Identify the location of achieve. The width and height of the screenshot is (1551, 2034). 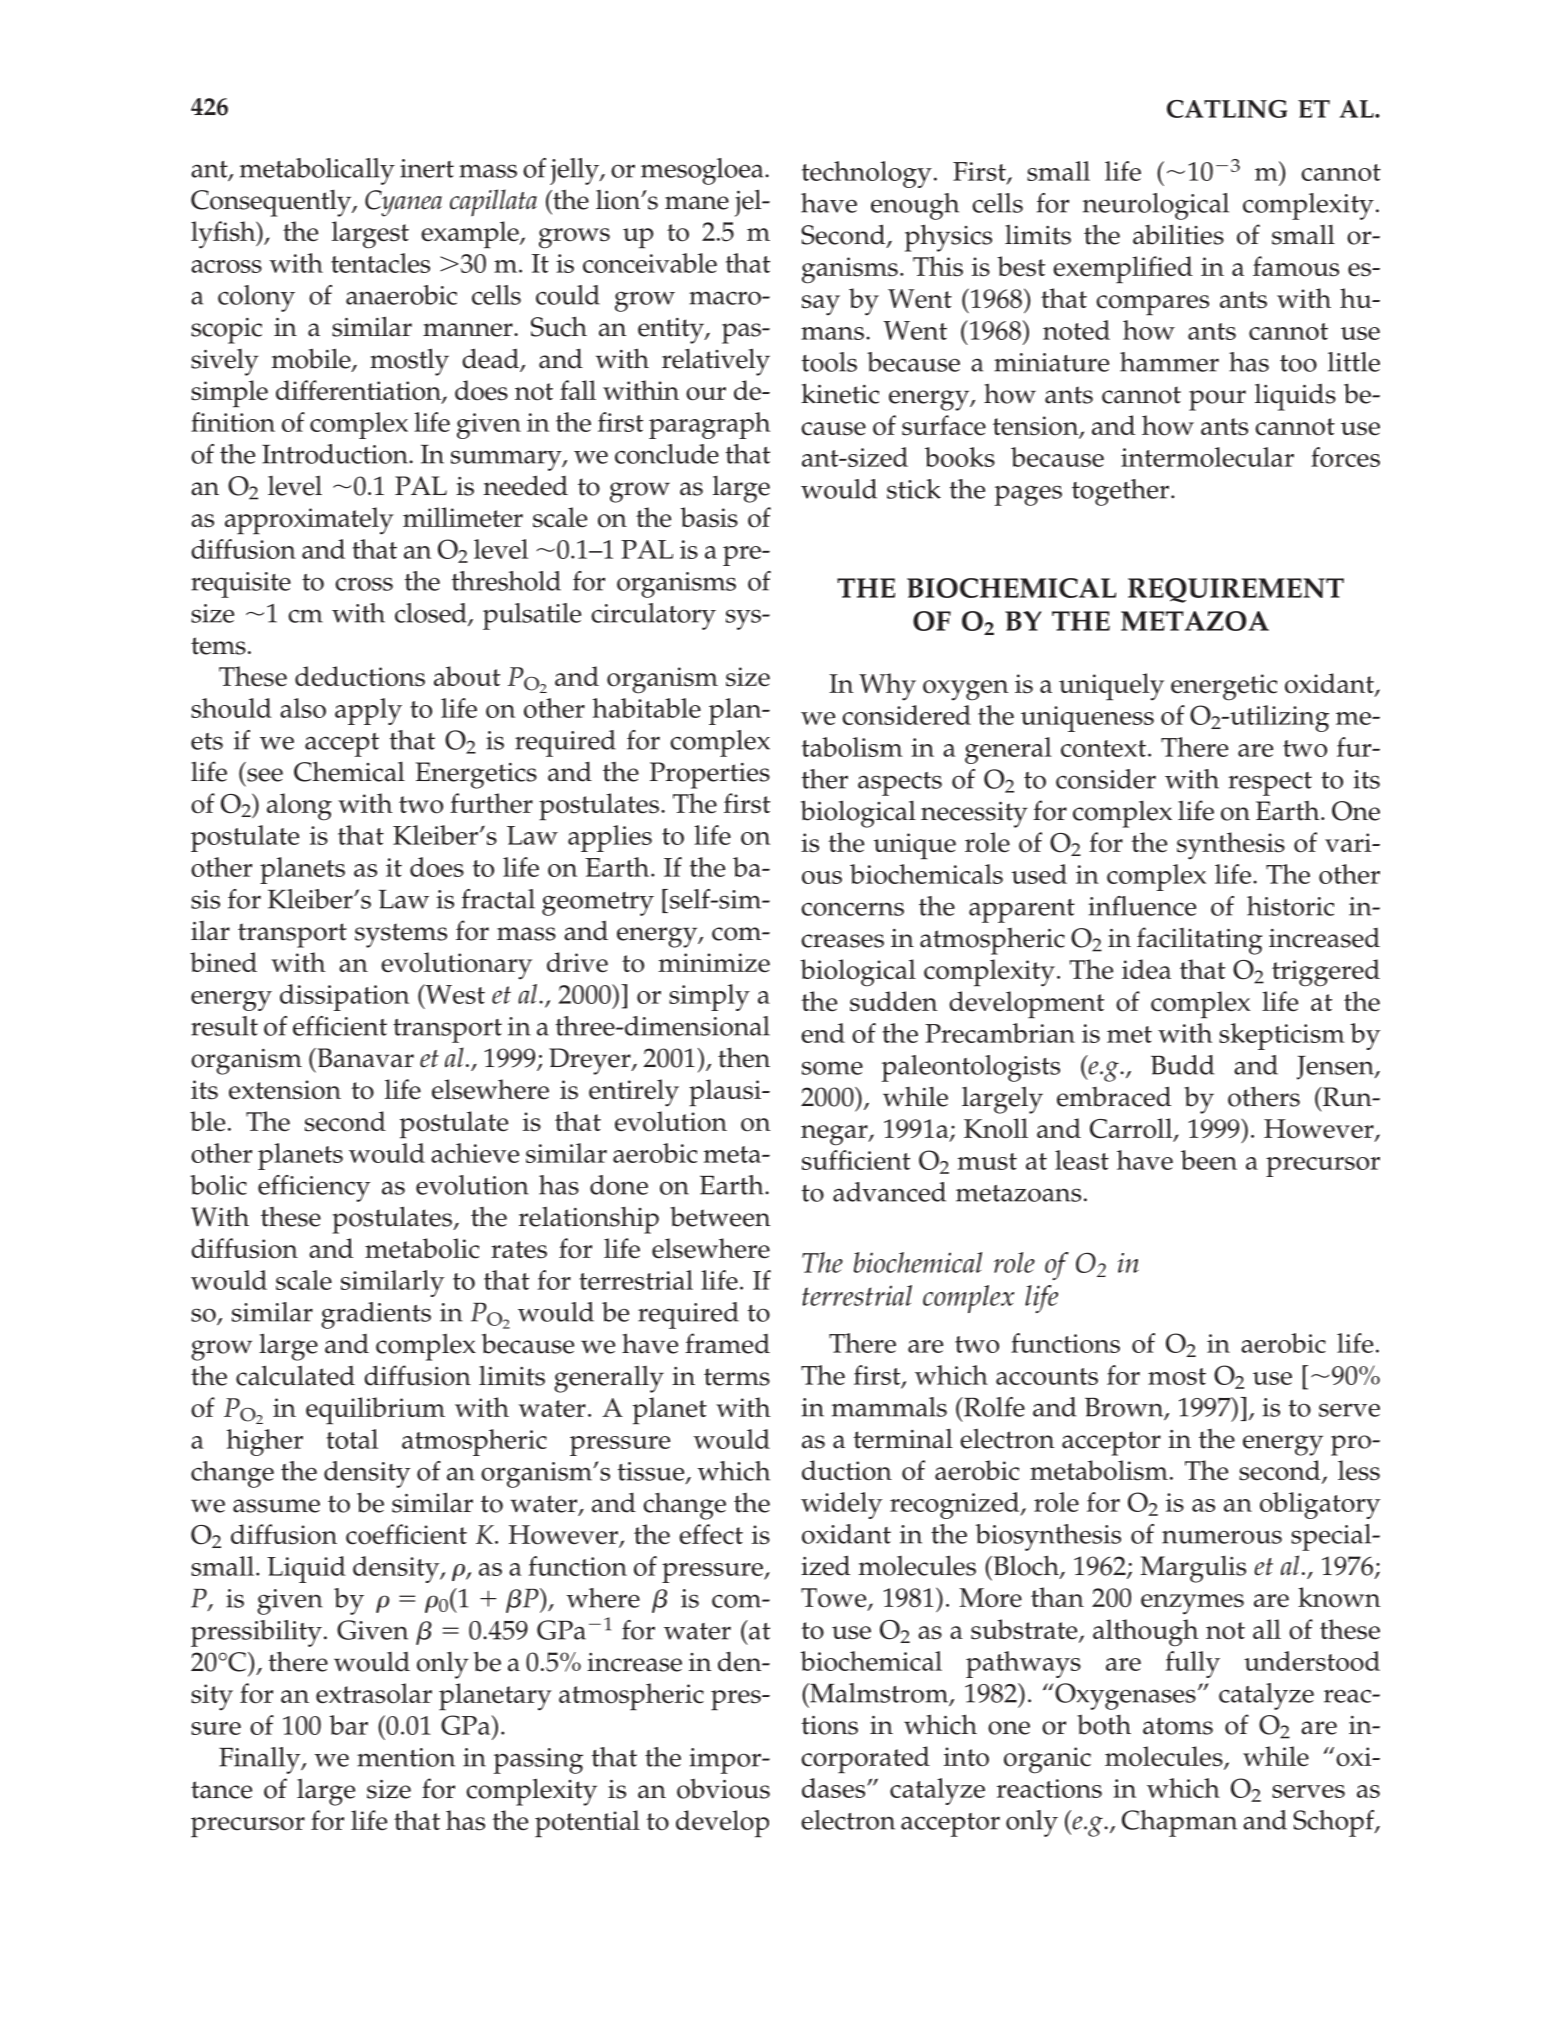
(475, 1153).
